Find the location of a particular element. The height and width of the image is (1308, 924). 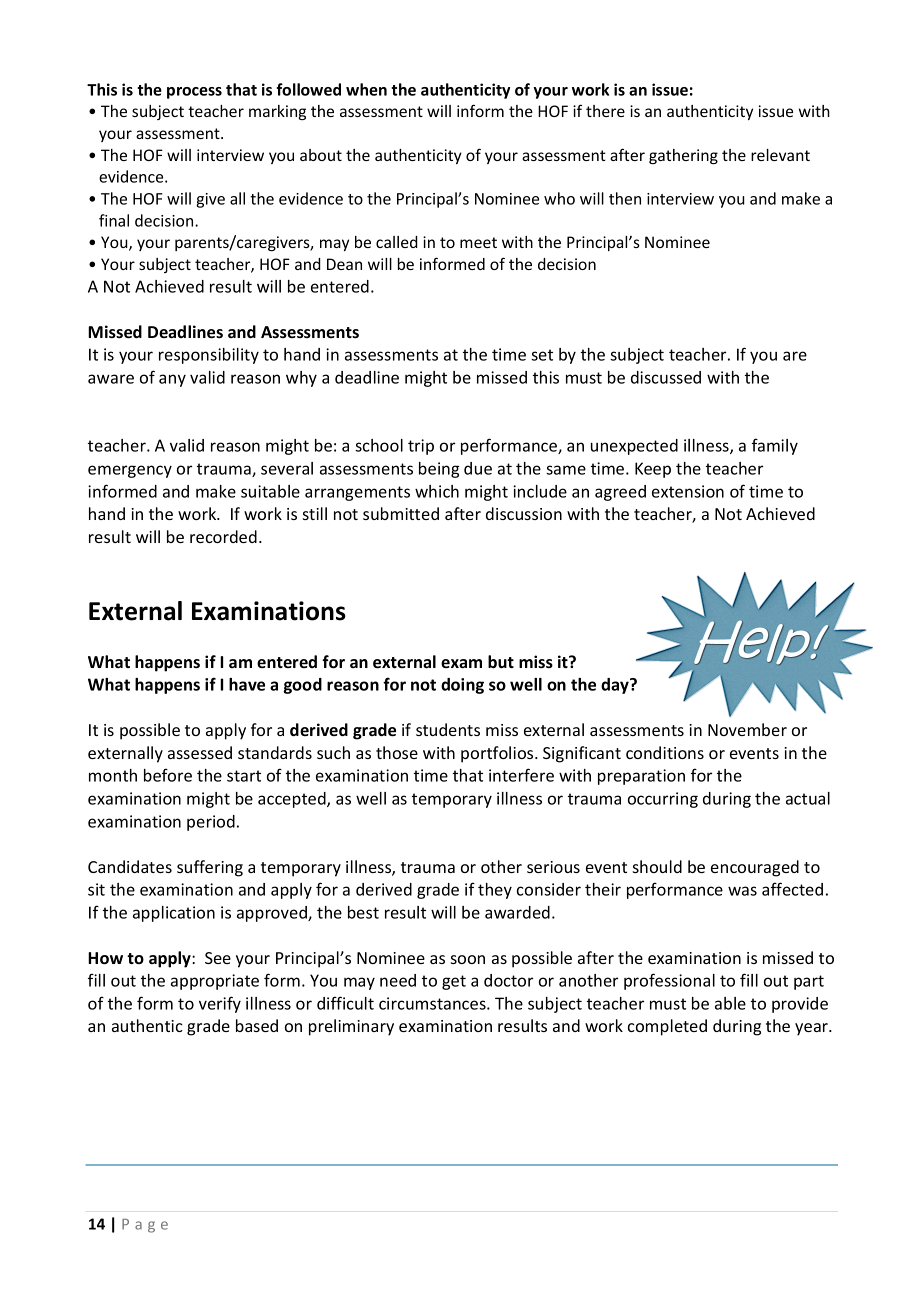

assessed is located at coordinates (200, 752).
